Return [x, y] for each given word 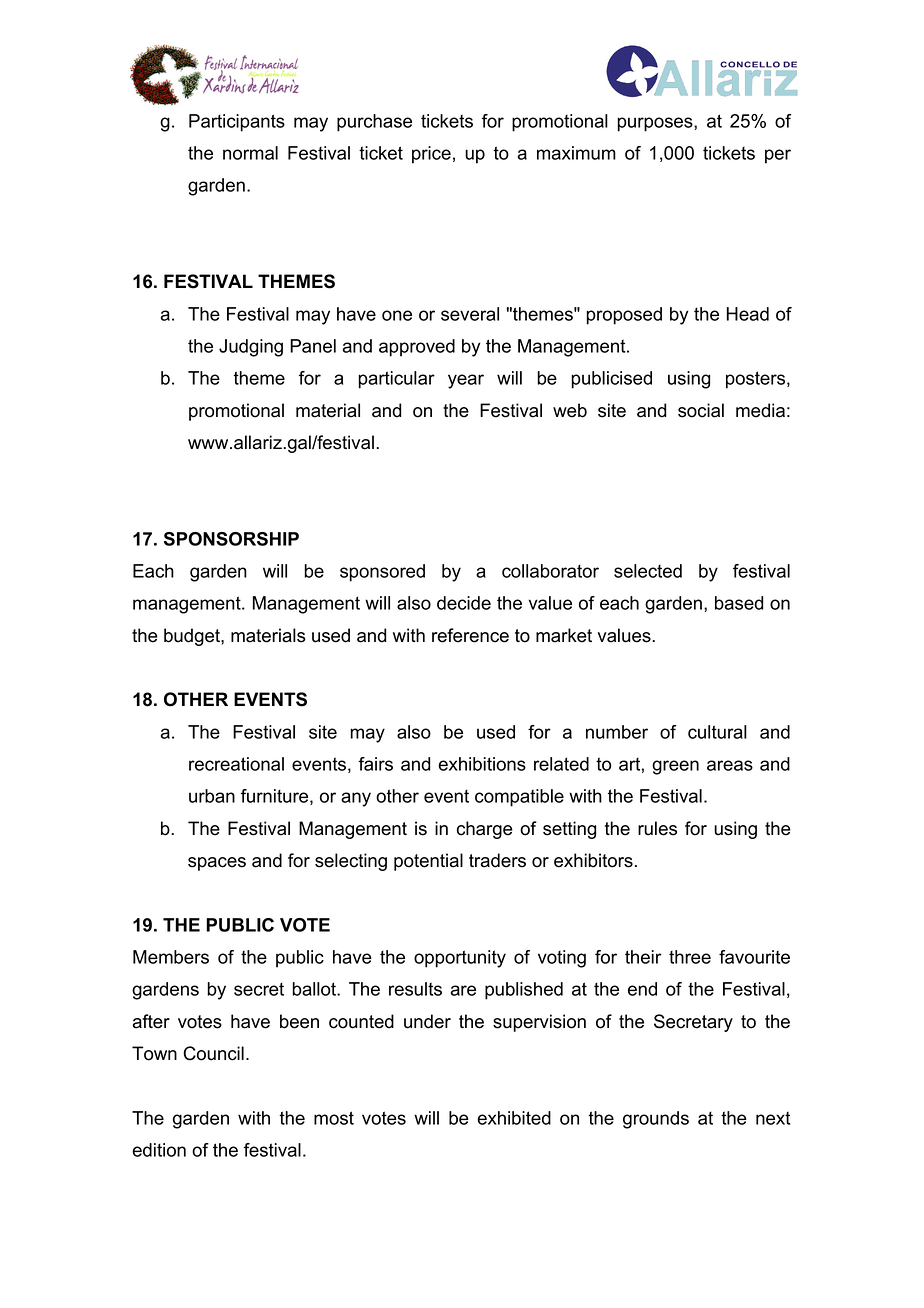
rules [657, 828]
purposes [656, 124]
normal [250, 153]
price [431, 155]
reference [470, 635]
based [739, 603]
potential [428, 862]
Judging [251, 348]
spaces [217, 864]
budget [193, 637]
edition [159, 1150]
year [466, 381]
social [701, 410]
